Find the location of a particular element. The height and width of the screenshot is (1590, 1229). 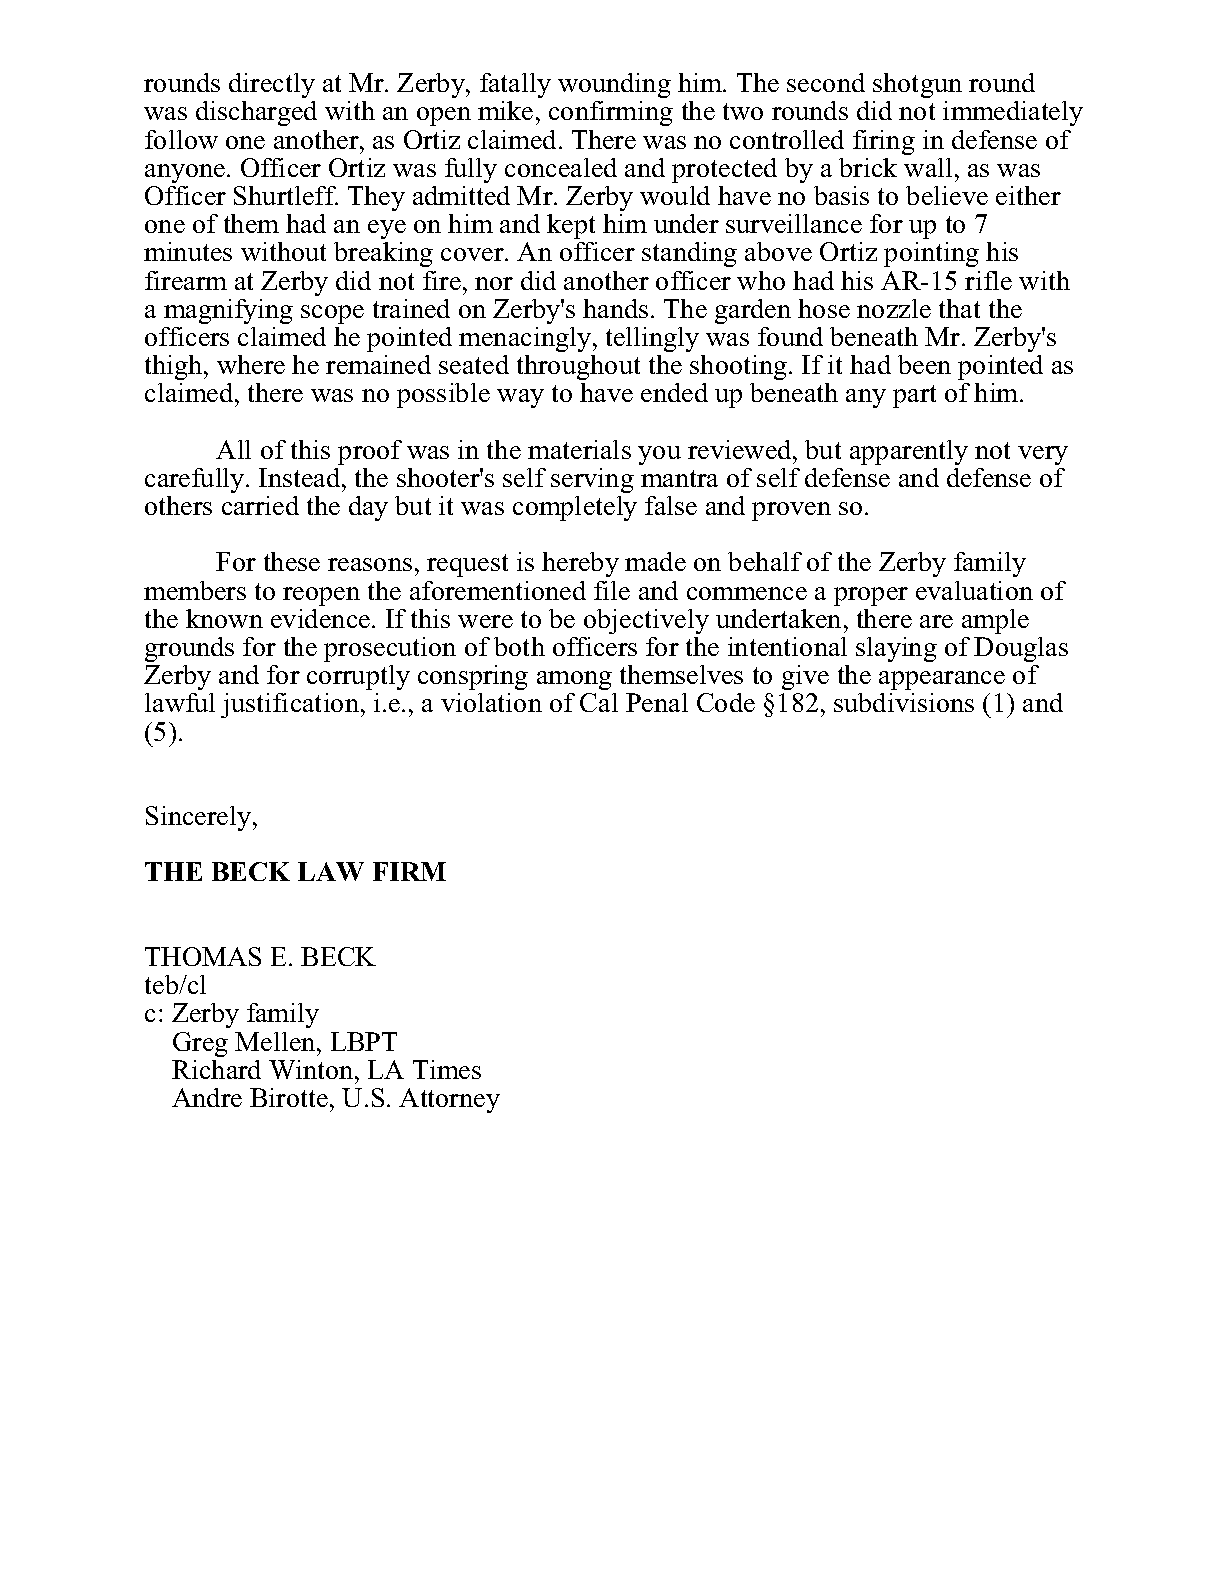

these is located at coordinates (292, 561).
